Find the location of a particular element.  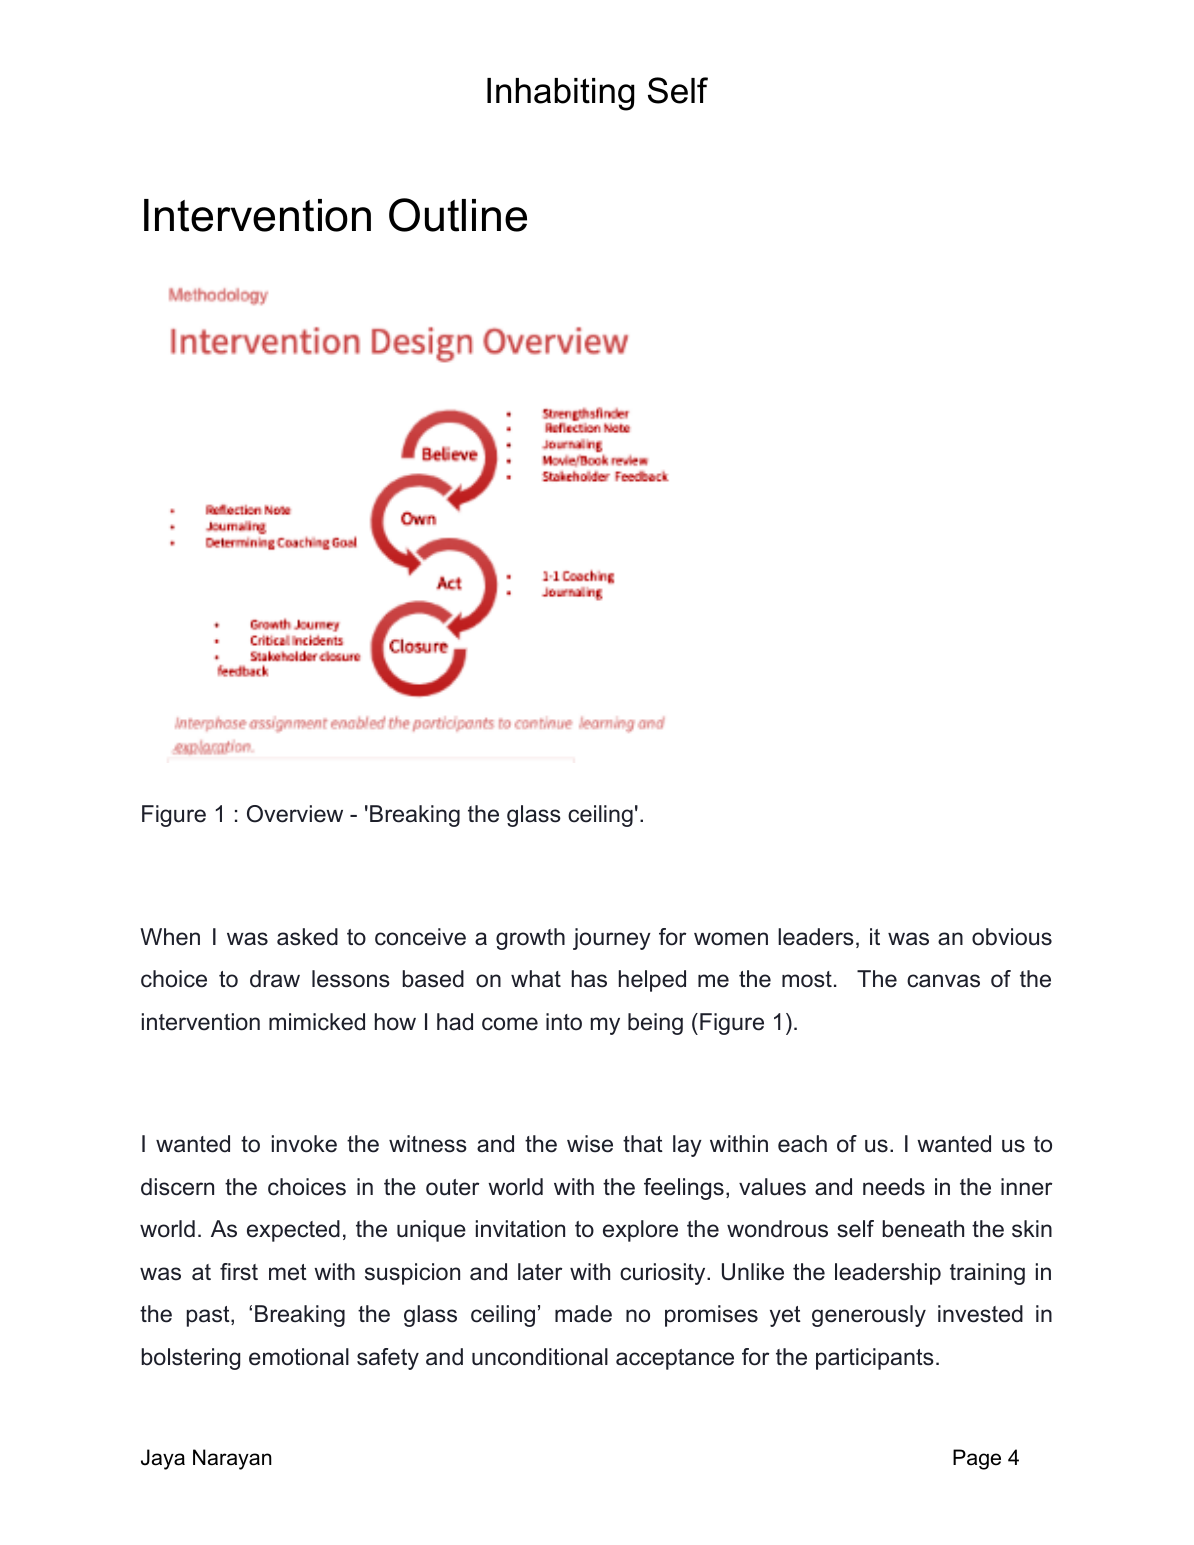

obvious is located at coordinates (1012, 937).
